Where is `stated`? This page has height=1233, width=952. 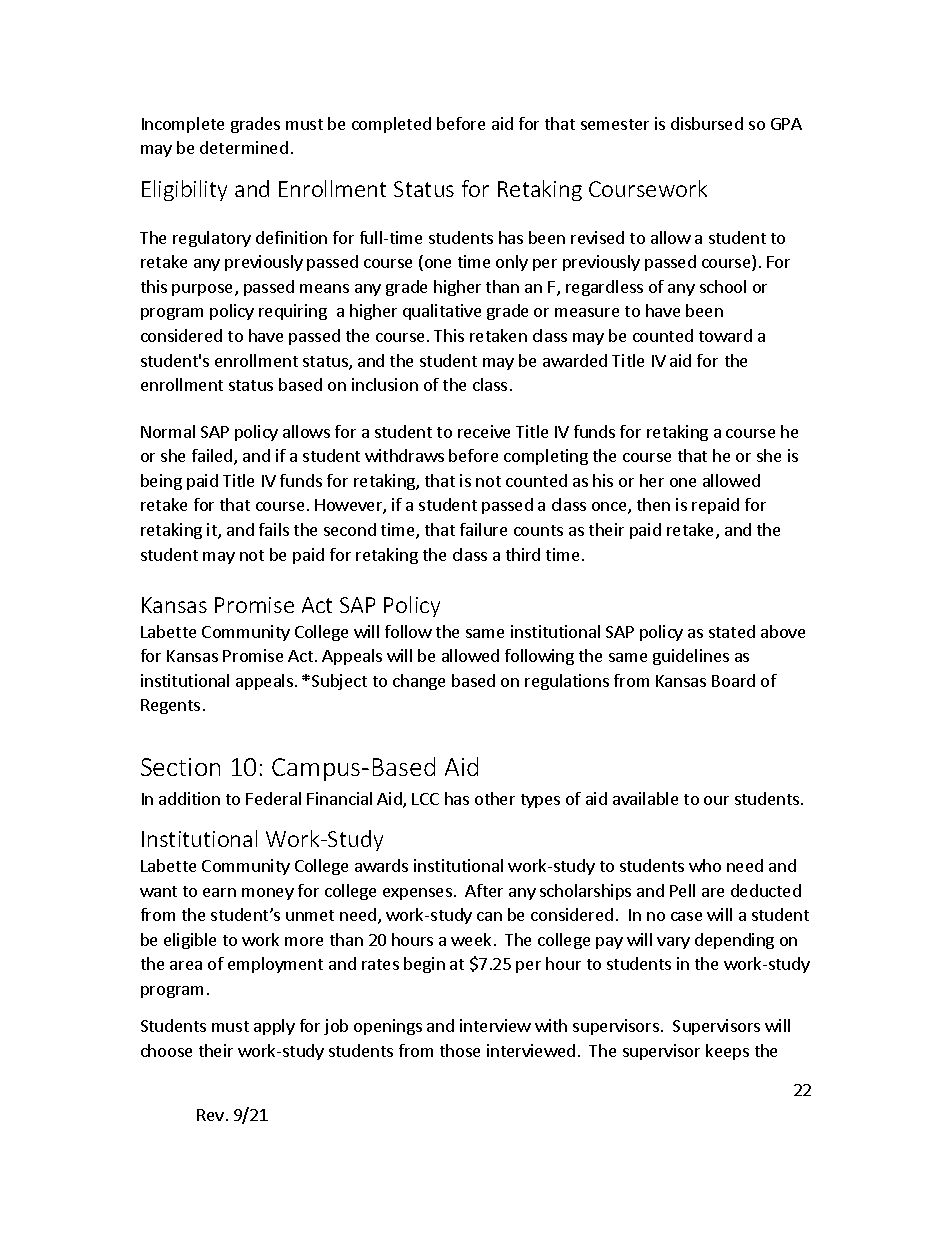 stated is located at coordinates (732, 631).
